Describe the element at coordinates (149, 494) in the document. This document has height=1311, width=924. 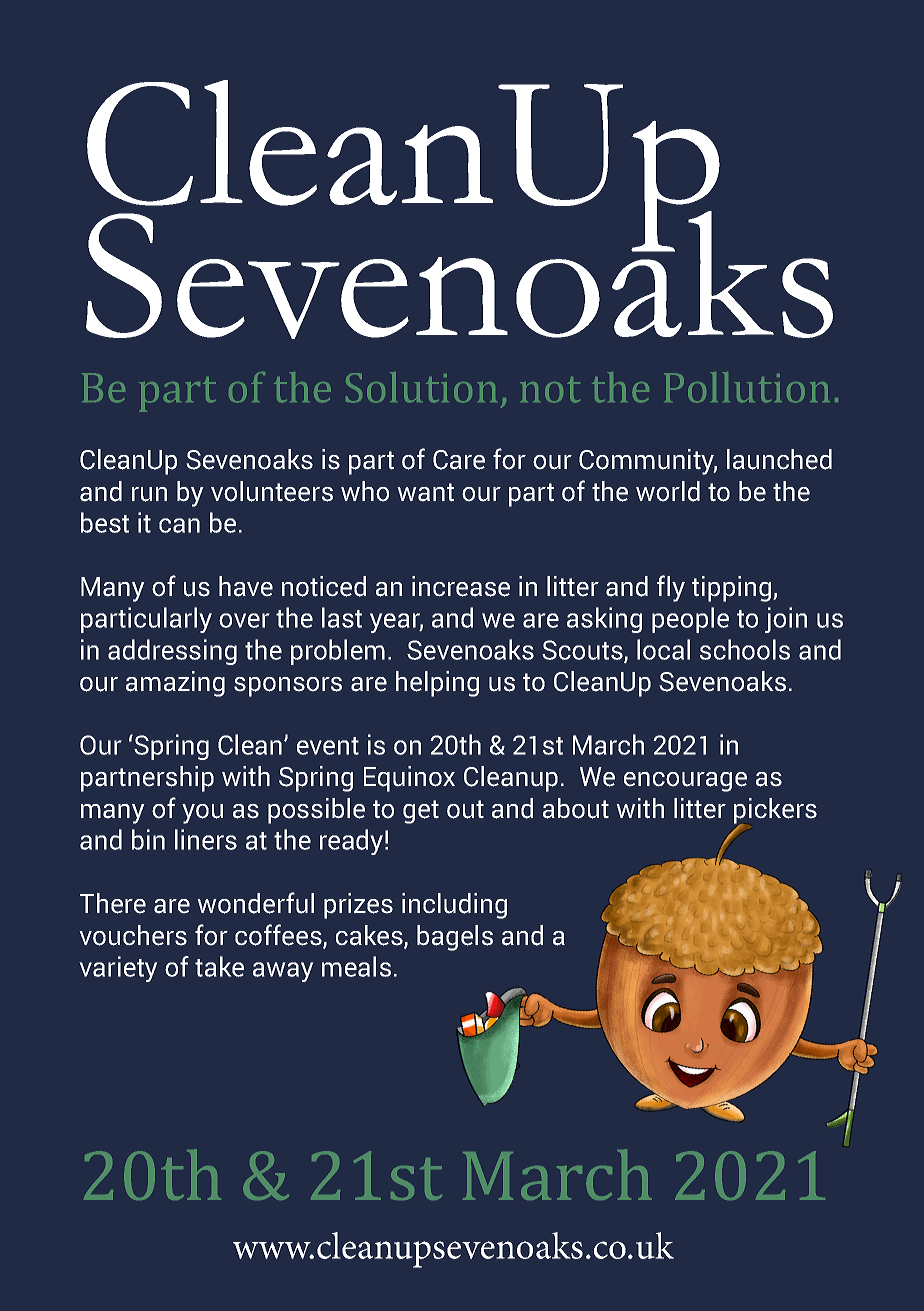
I see `run` at that location.
